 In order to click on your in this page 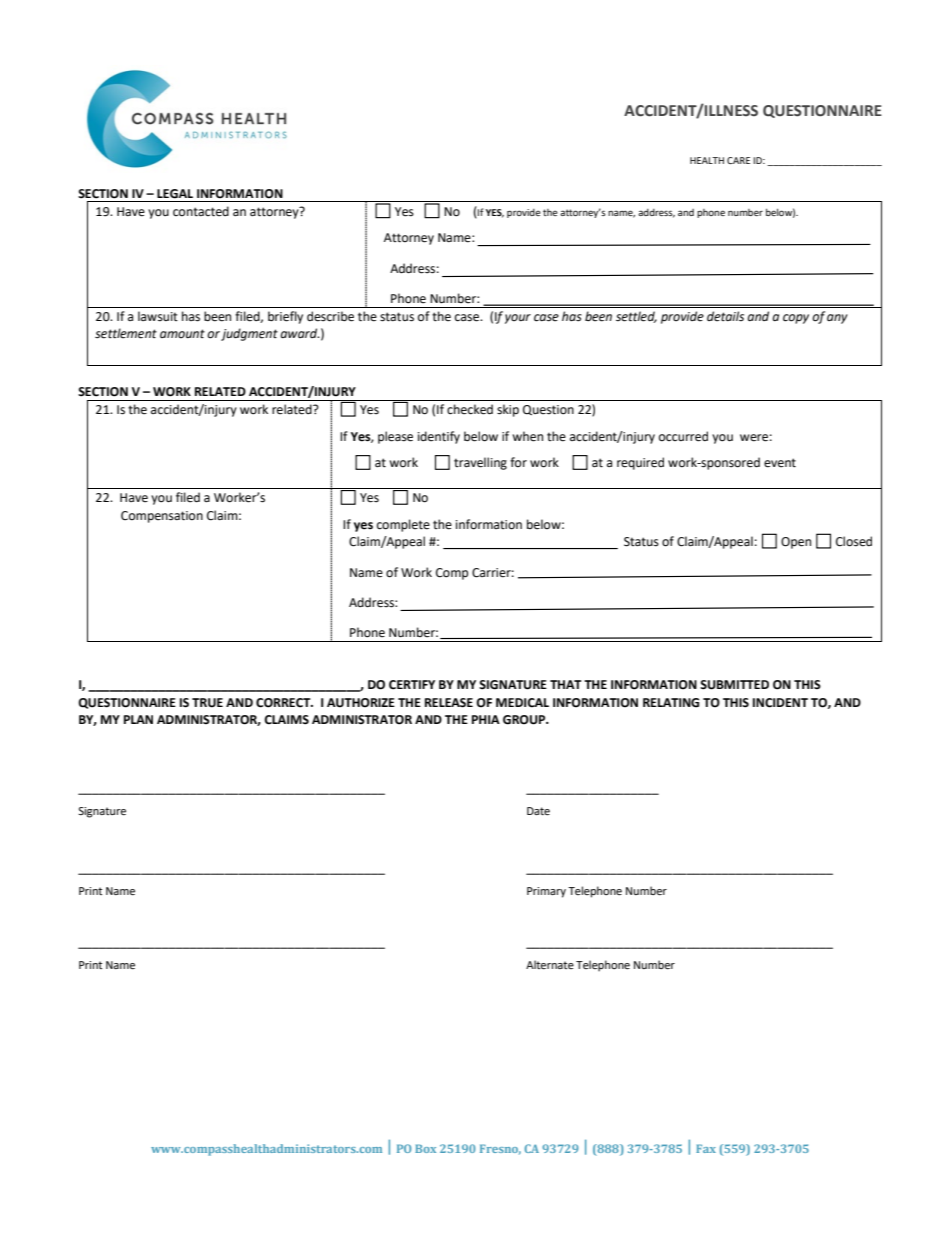, I will do `click(518, 319)`.
